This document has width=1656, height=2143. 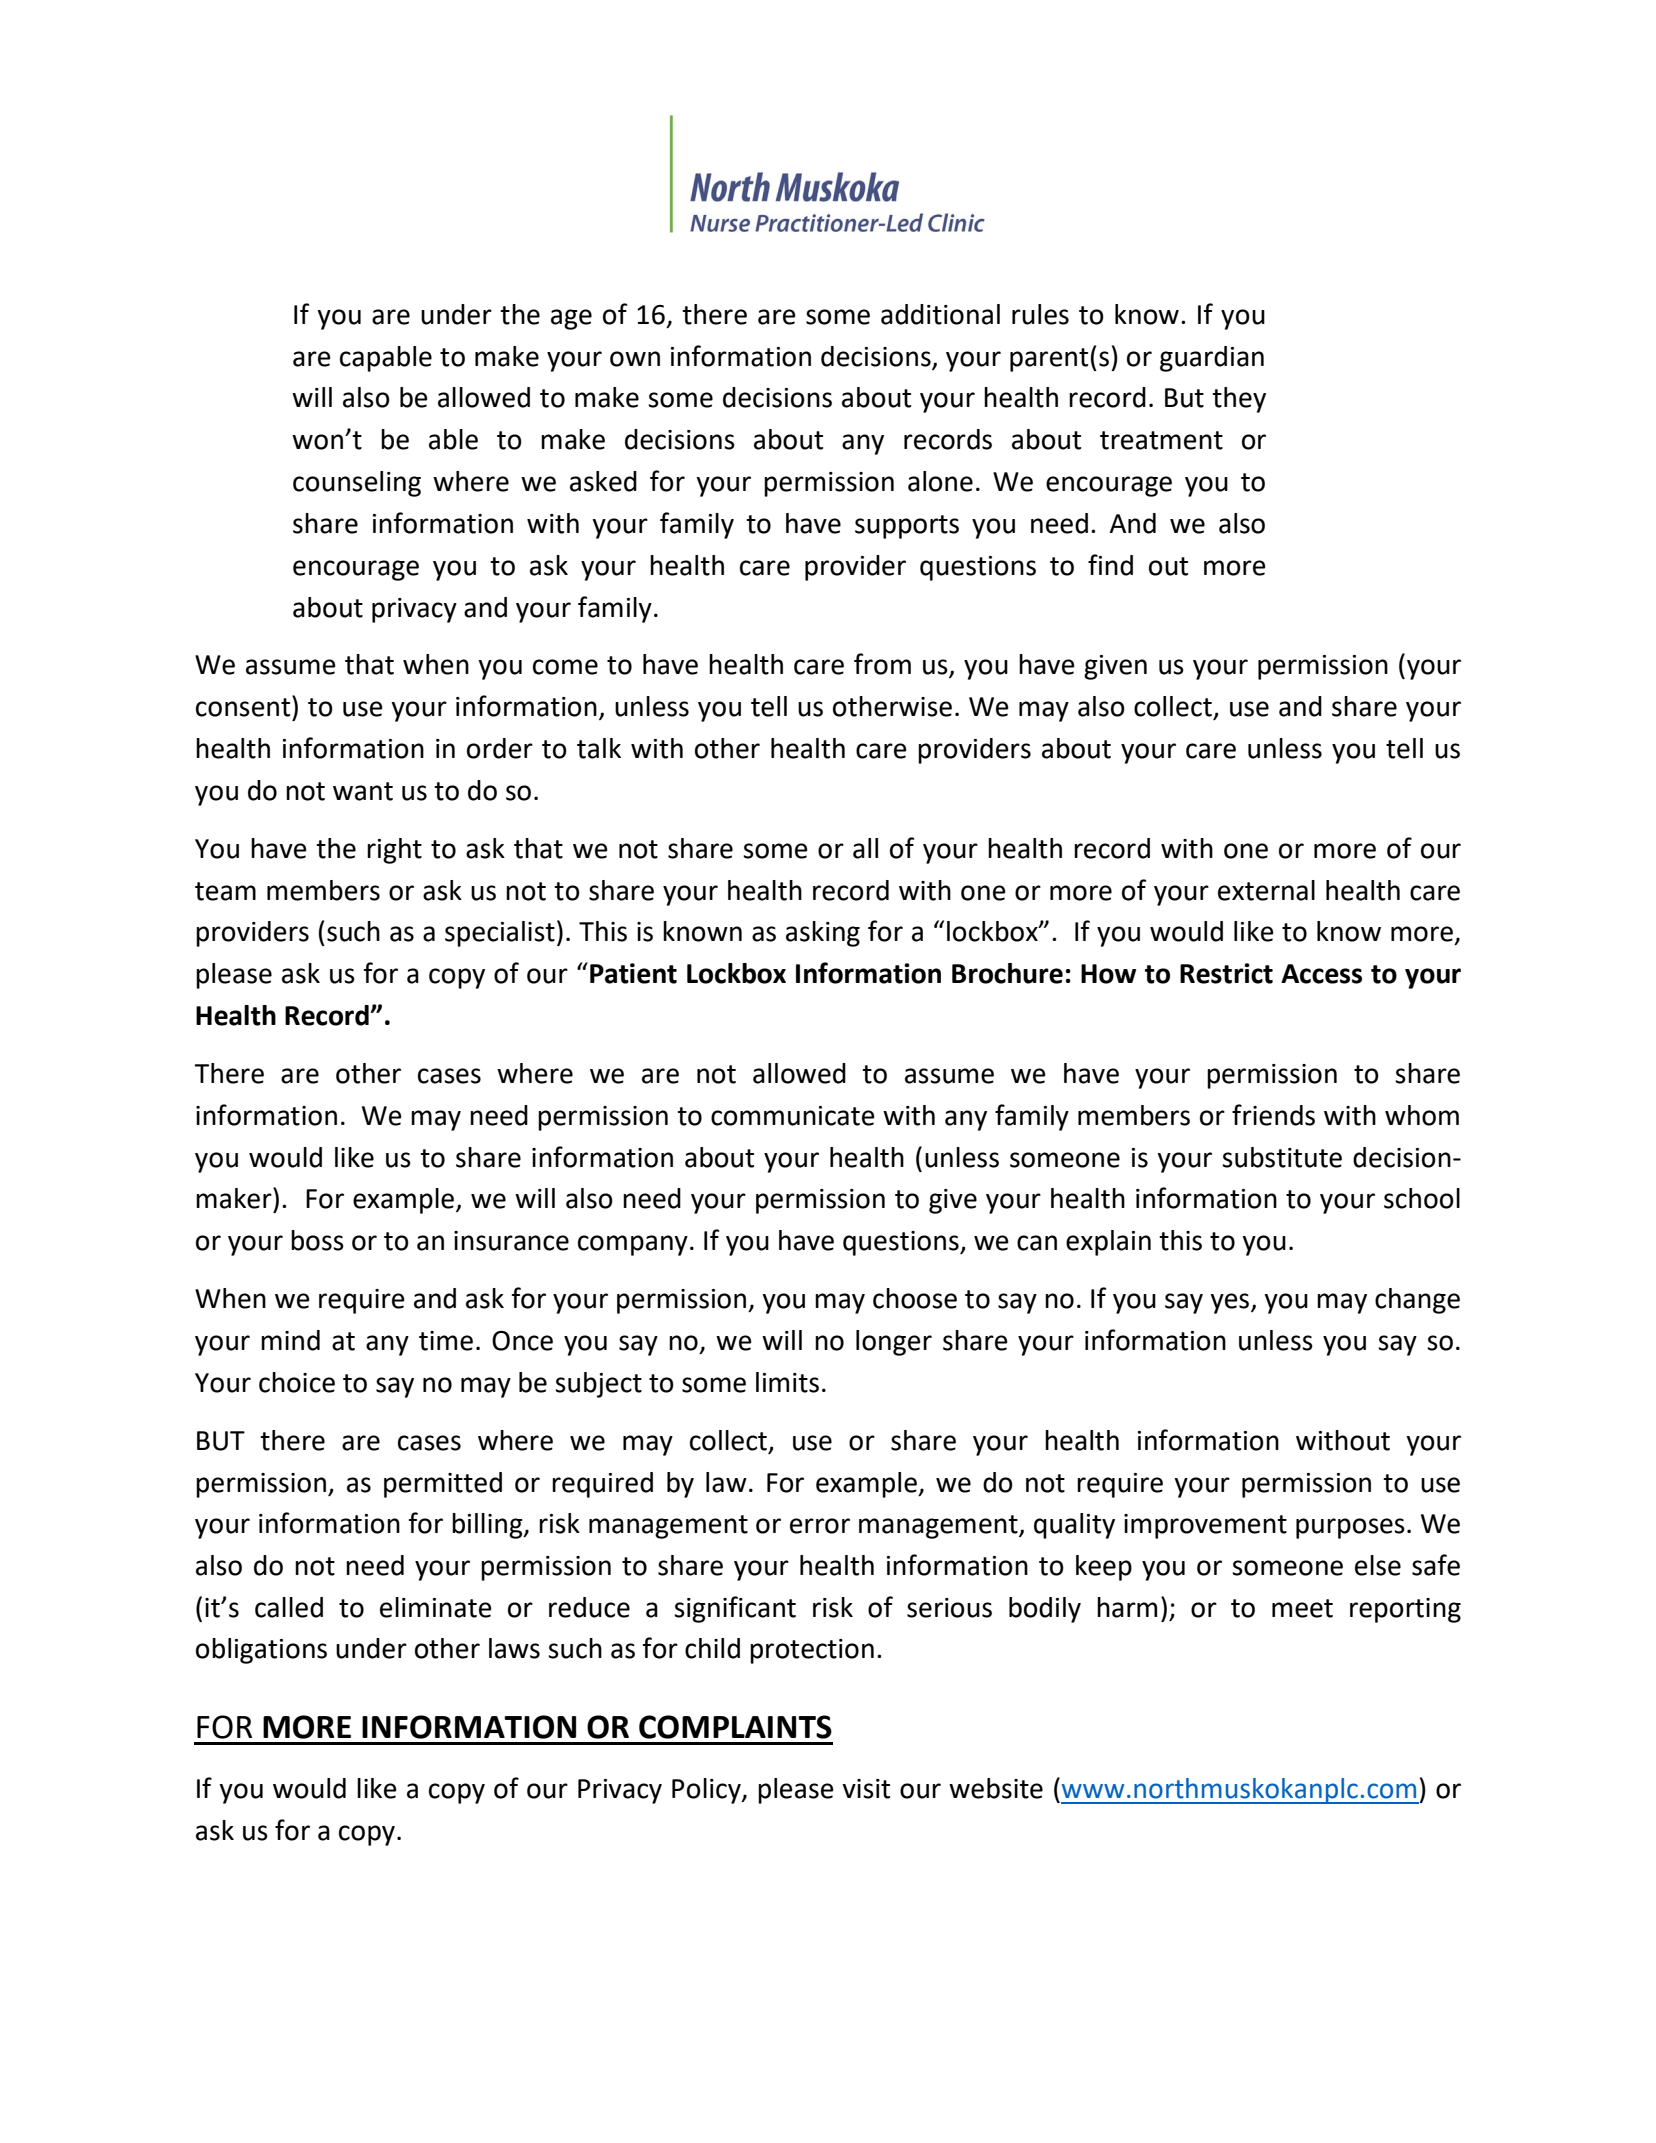 I want to click on boss, so click(x=317, y=1240).
